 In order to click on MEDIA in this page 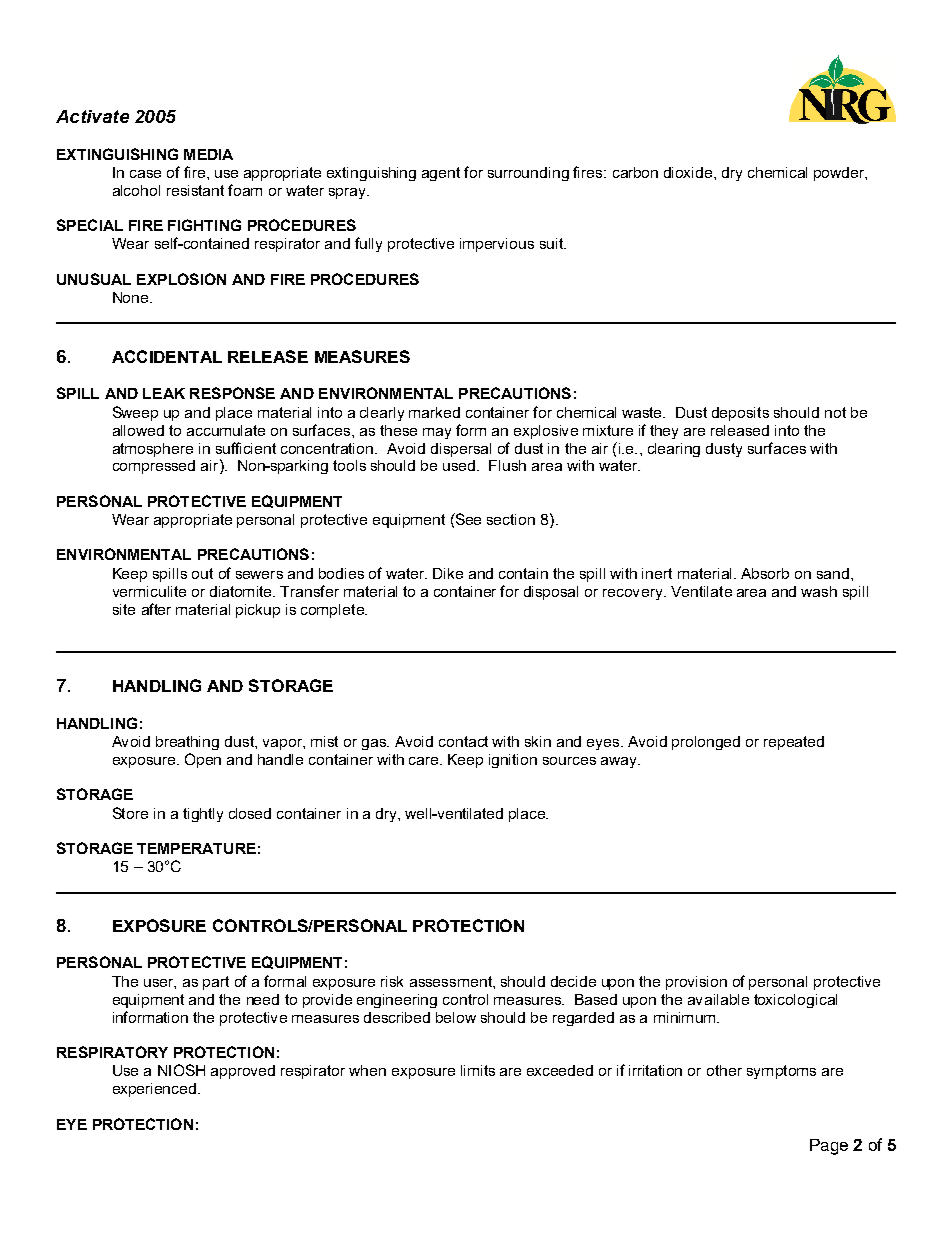, I will do `click(208, 154)`.
